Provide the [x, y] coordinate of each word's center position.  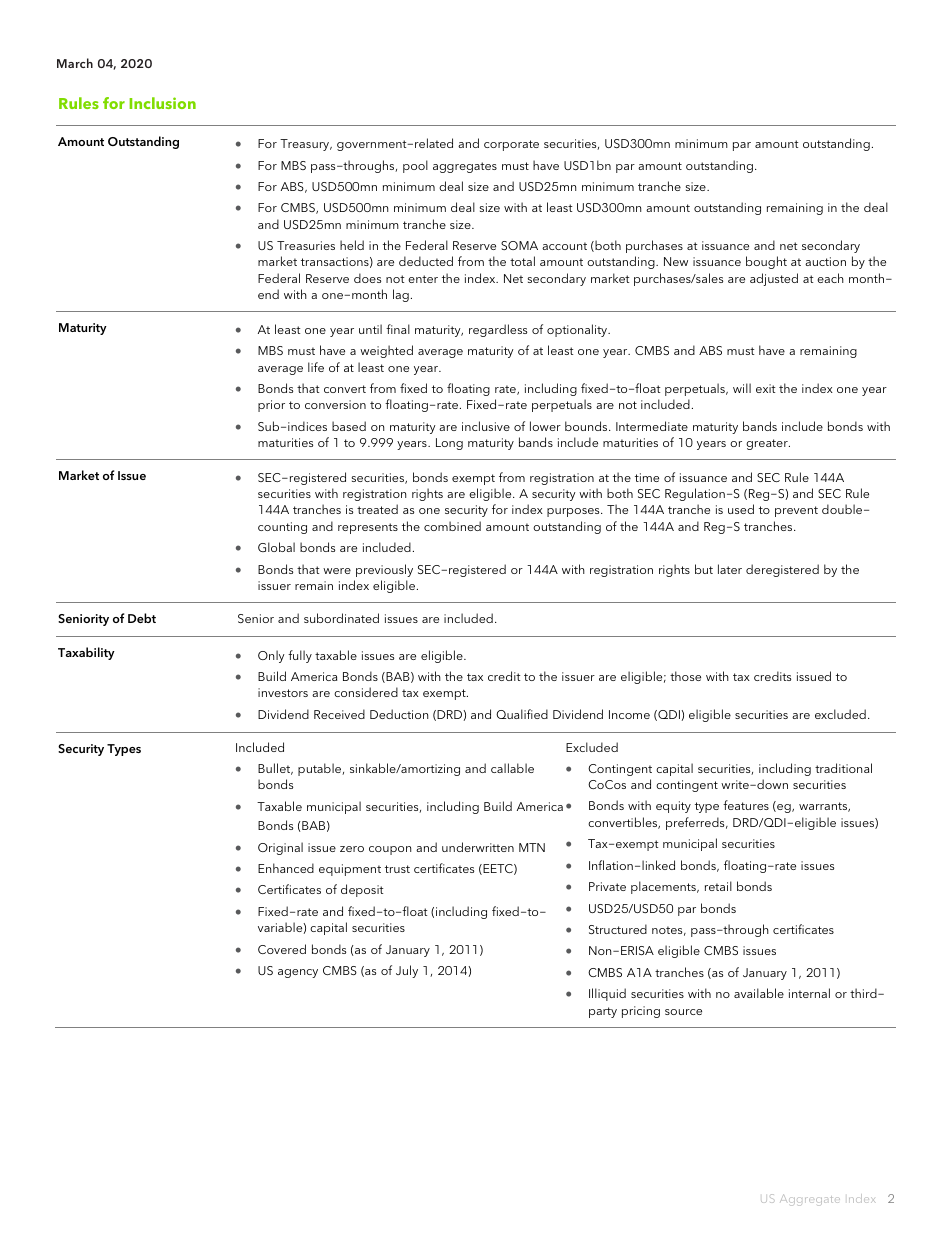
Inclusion [162, 103]
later [730, 569]
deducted [426, 261]
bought [766, 262]
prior [271, 406]
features [746, 805]
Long [449, 444]
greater [768, 444]
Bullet [275, 769]
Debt [142, 618]
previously [384, 570]
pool [415, 166]
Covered [282, 949]
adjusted [774, 279]
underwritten [478, 847]
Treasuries [306, 245]
